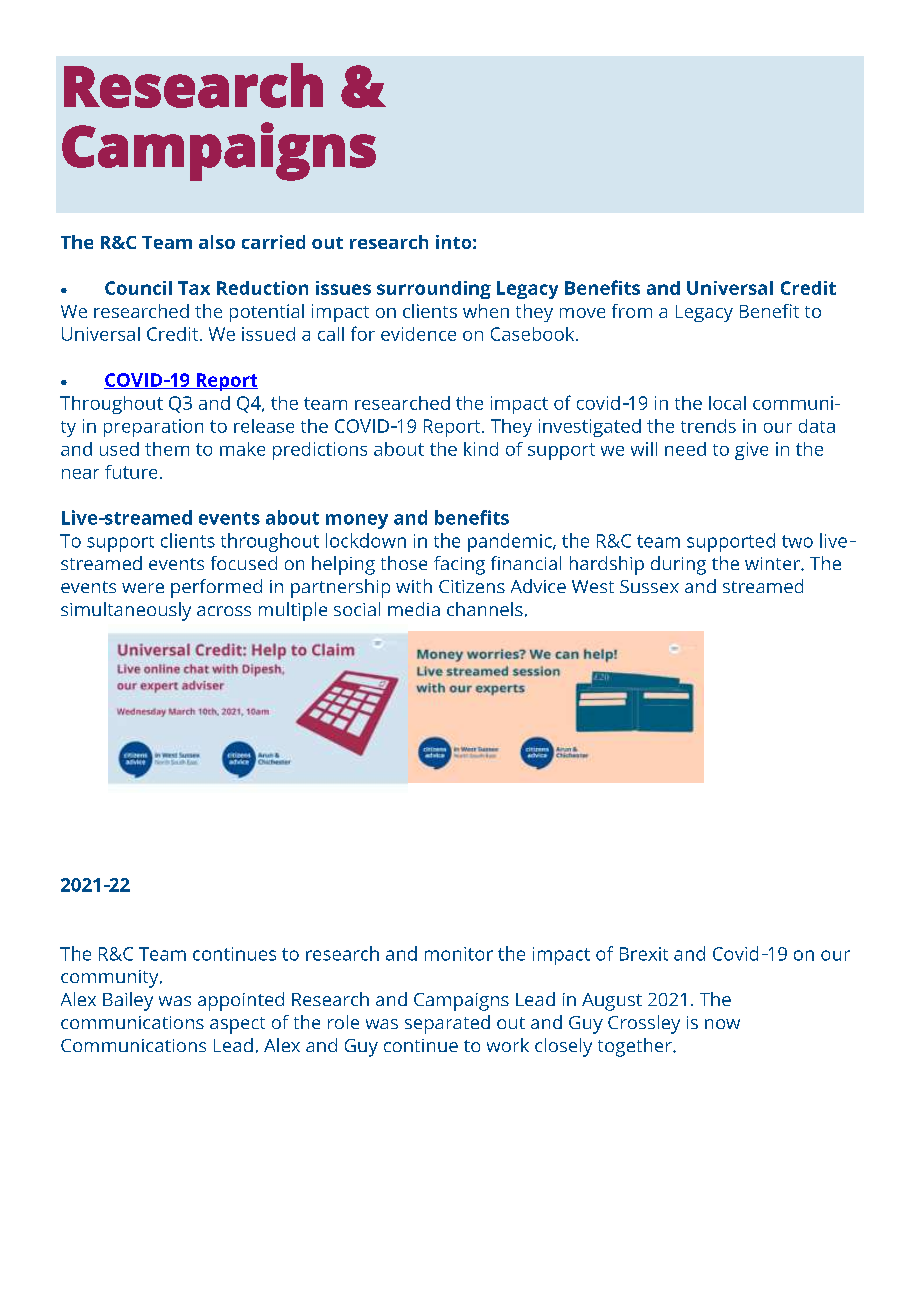 This screenshot has height=1308, width=924. I want to click on media, so click(414, 609).
